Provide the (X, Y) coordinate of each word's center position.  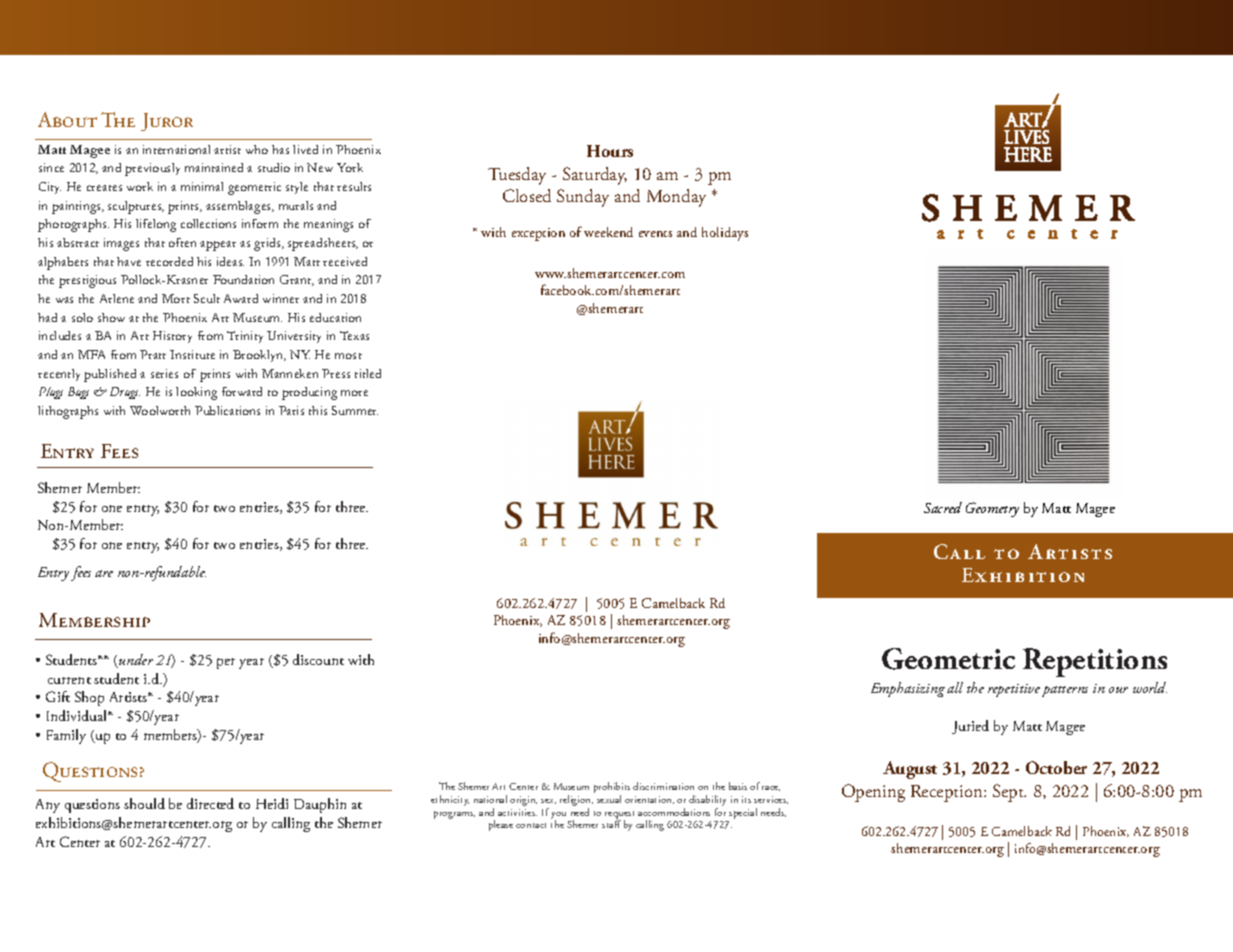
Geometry (992, 509)
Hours (610, 151)
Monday (676, 198)
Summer (355, 410)
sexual (609, 799)
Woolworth (160, 410)
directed (210, 803)
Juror (167, 122)
